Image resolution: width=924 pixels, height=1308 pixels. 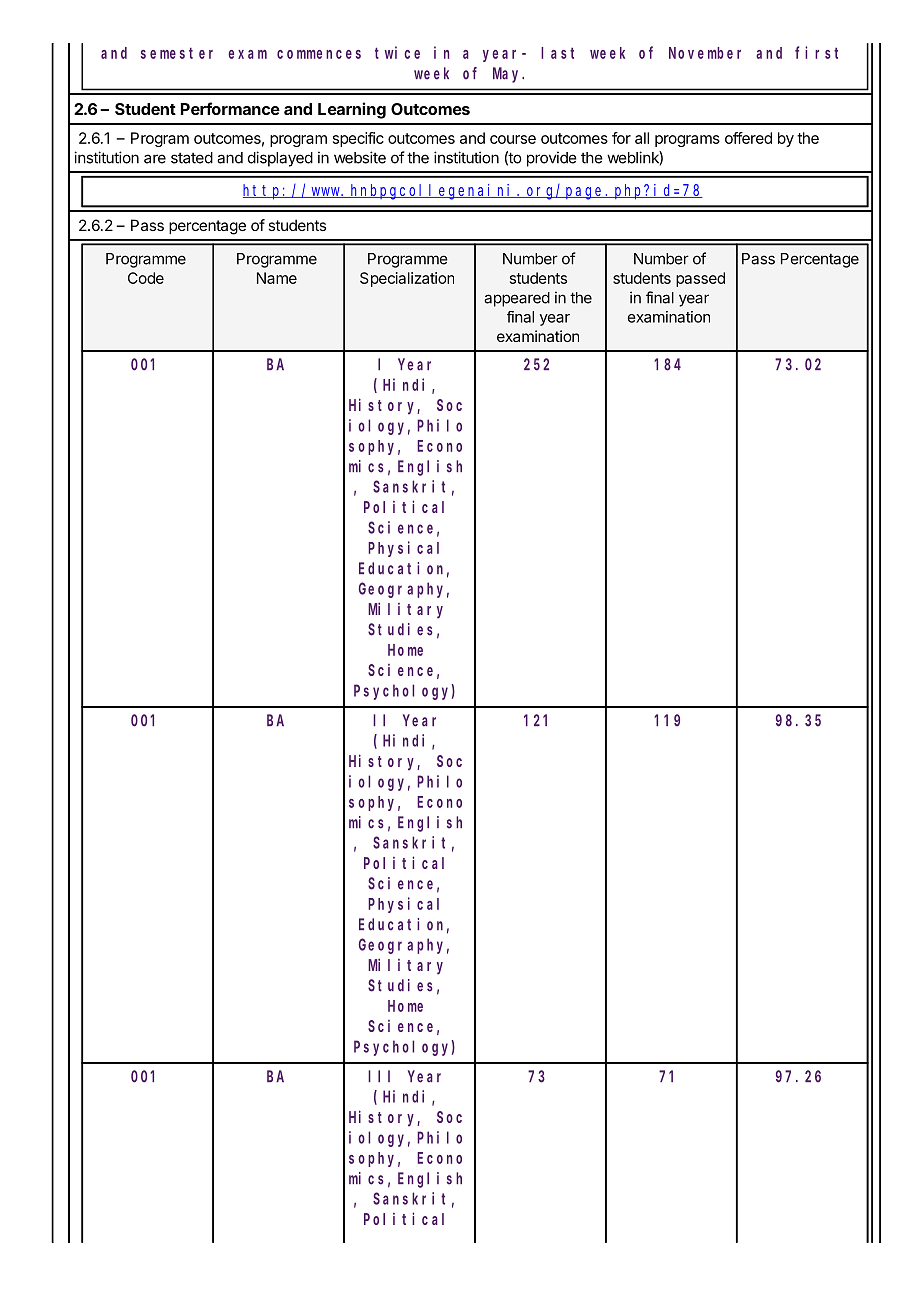 I want to click on twice, so click(x=397, y=52).
